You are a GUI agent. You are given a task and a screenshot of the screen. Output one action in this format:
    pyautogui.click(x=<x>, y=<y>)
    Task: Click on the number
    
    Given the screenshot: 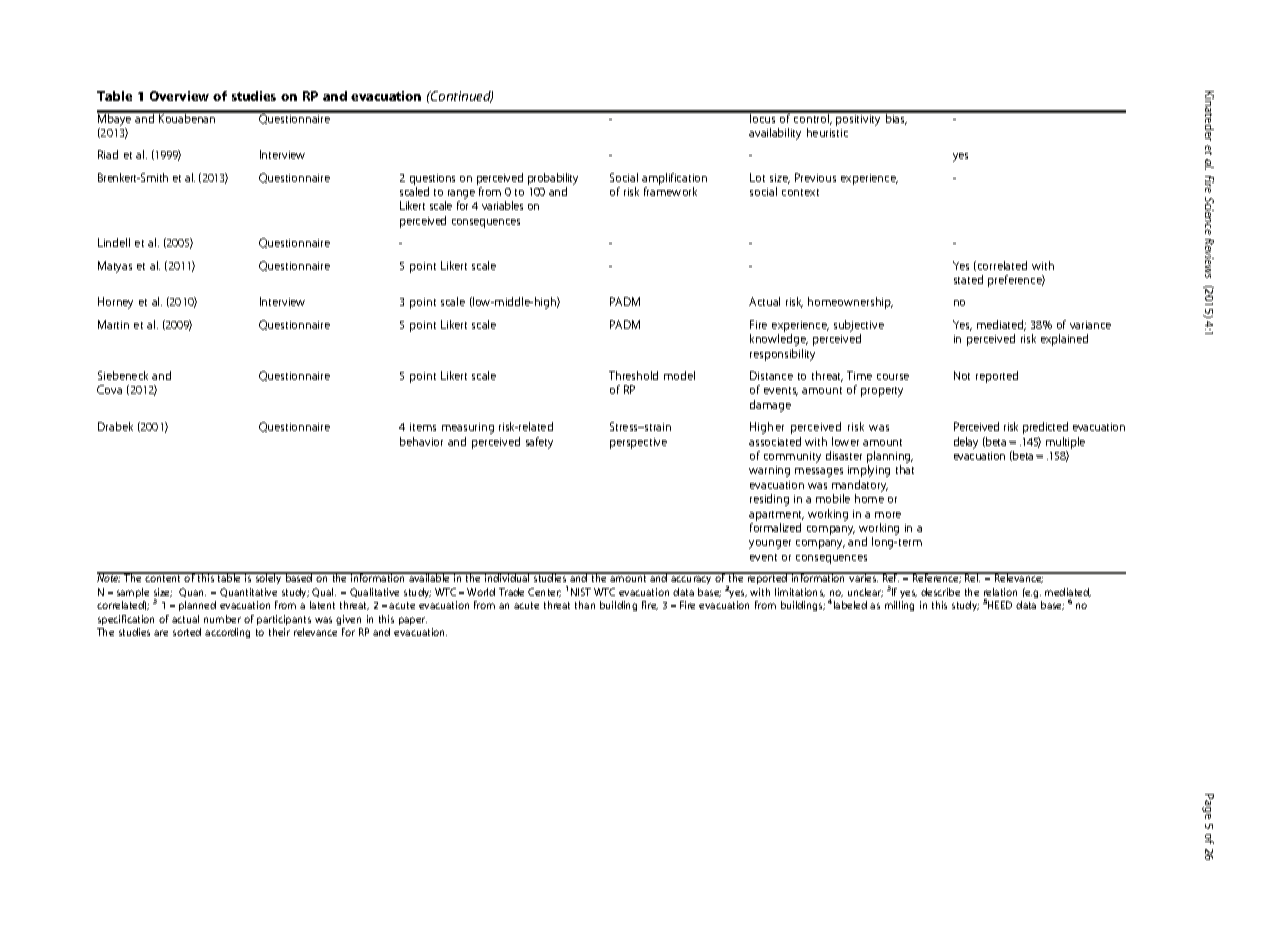 What is the action you would take?
    pyautogui.click(x=222, y=619)
